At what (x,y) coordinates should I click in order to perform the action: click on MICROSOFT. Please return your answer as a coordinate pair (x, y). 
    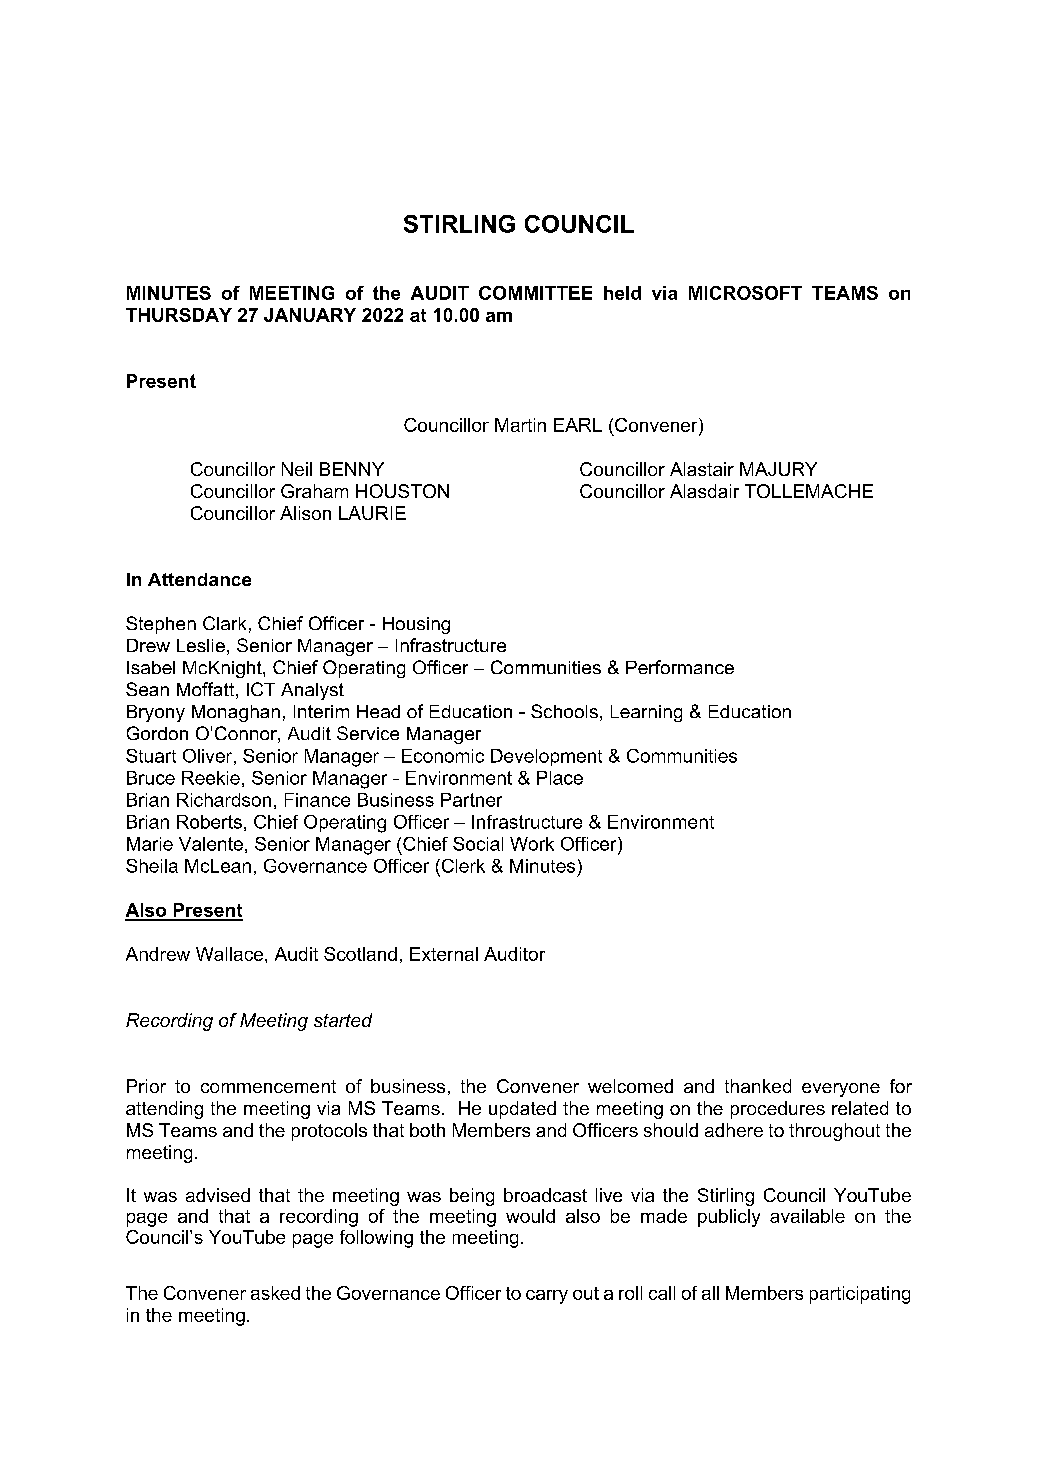
    Looking at the image, I should click on (745, 293).
